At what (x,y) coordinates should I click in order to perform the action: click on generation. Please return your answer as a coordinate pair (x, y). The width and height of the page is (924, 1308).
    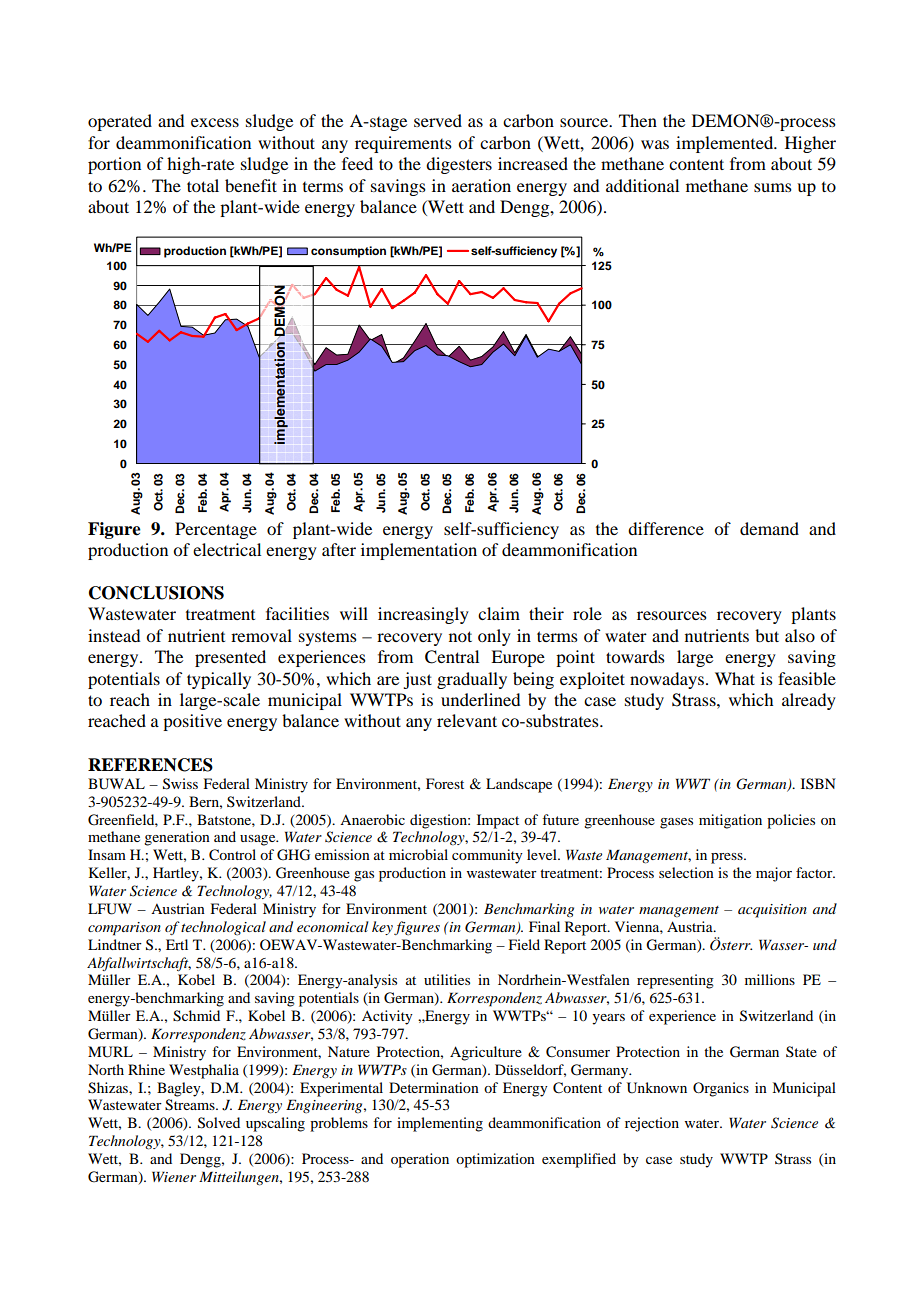
    Looking at the image, I should click on (177, 838).
